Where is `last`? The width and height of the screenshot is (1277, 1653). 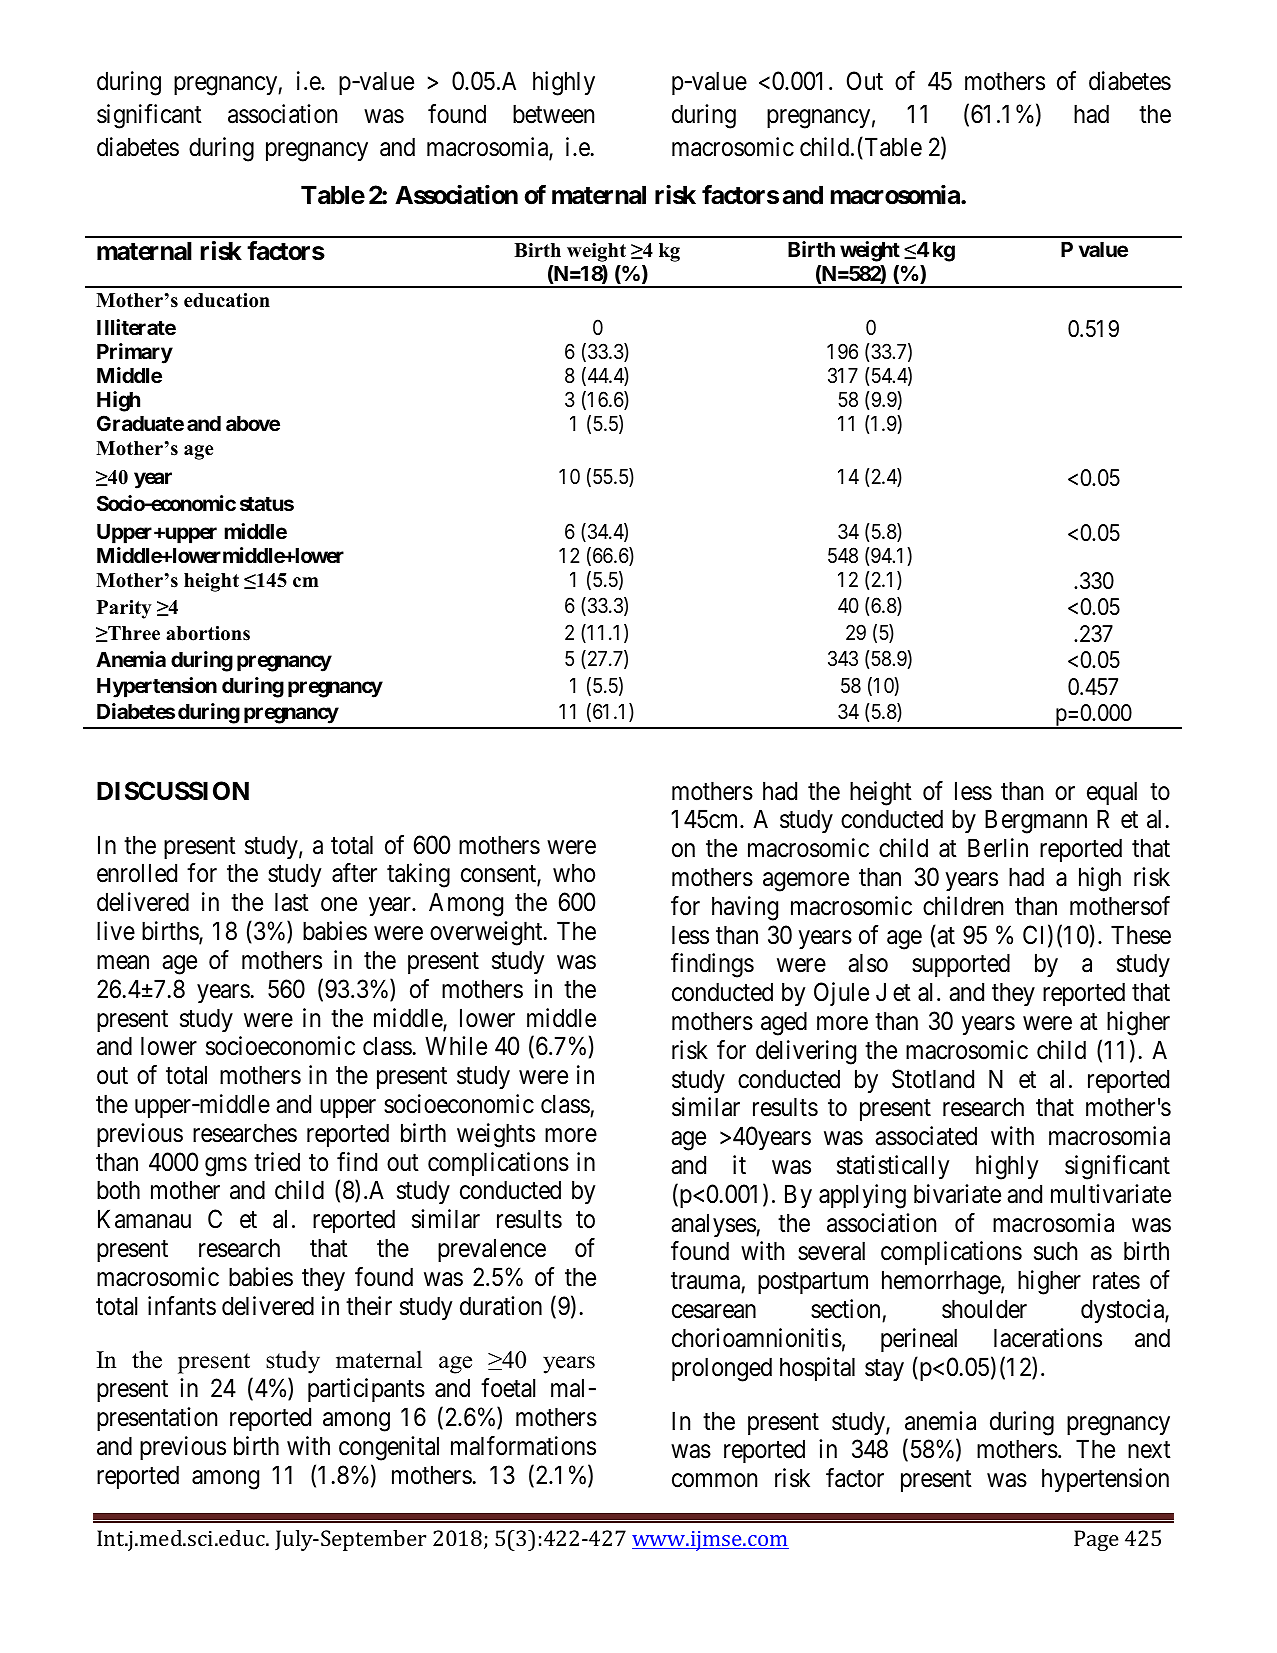
last is located at coordinates (292, 902).
